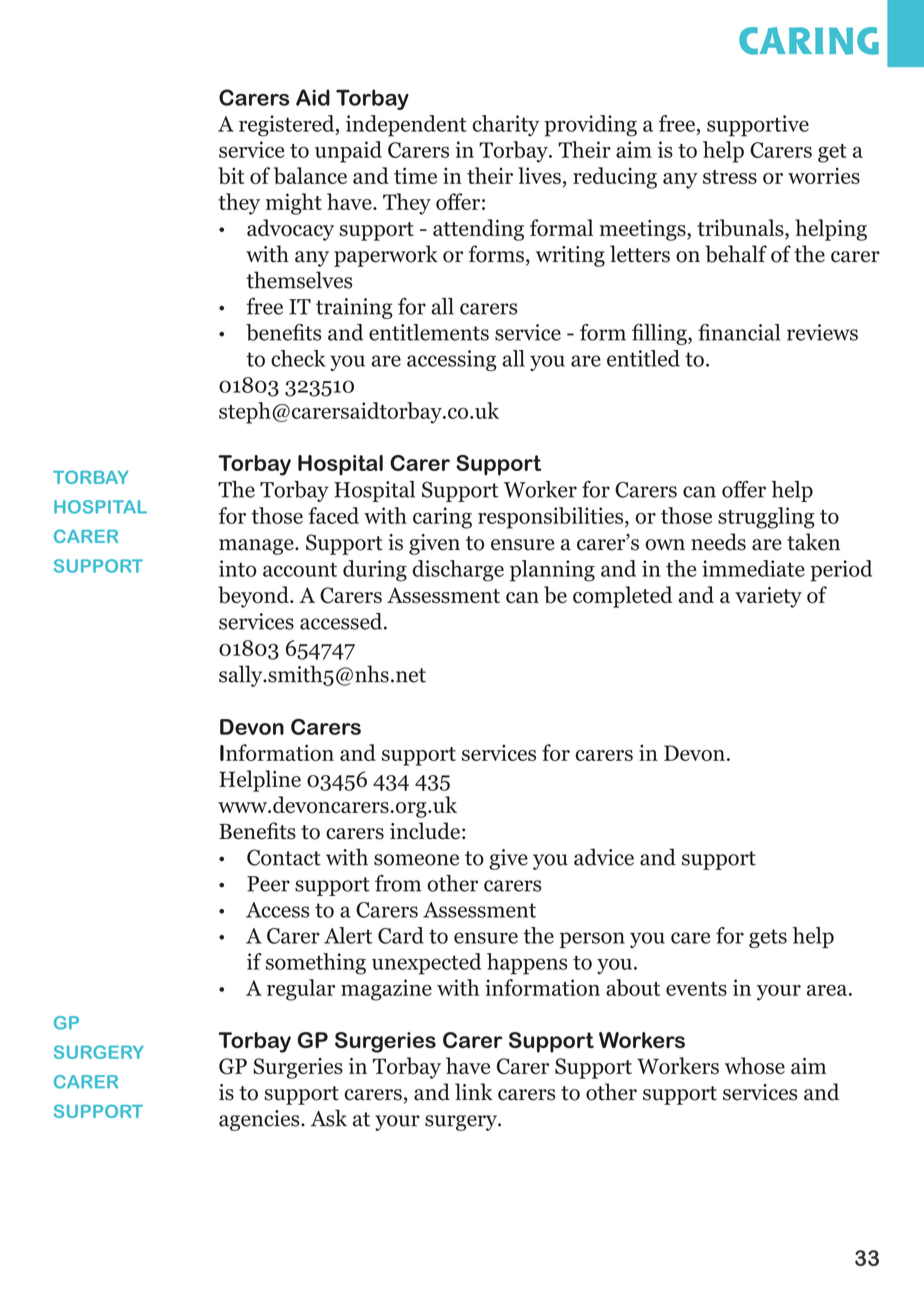 Image resolution: width=924 pixels, height=1308 pixels. What do you see at coordinates (474, 1091) in the page?
I see `link` at bounding box center [474, 1091].
